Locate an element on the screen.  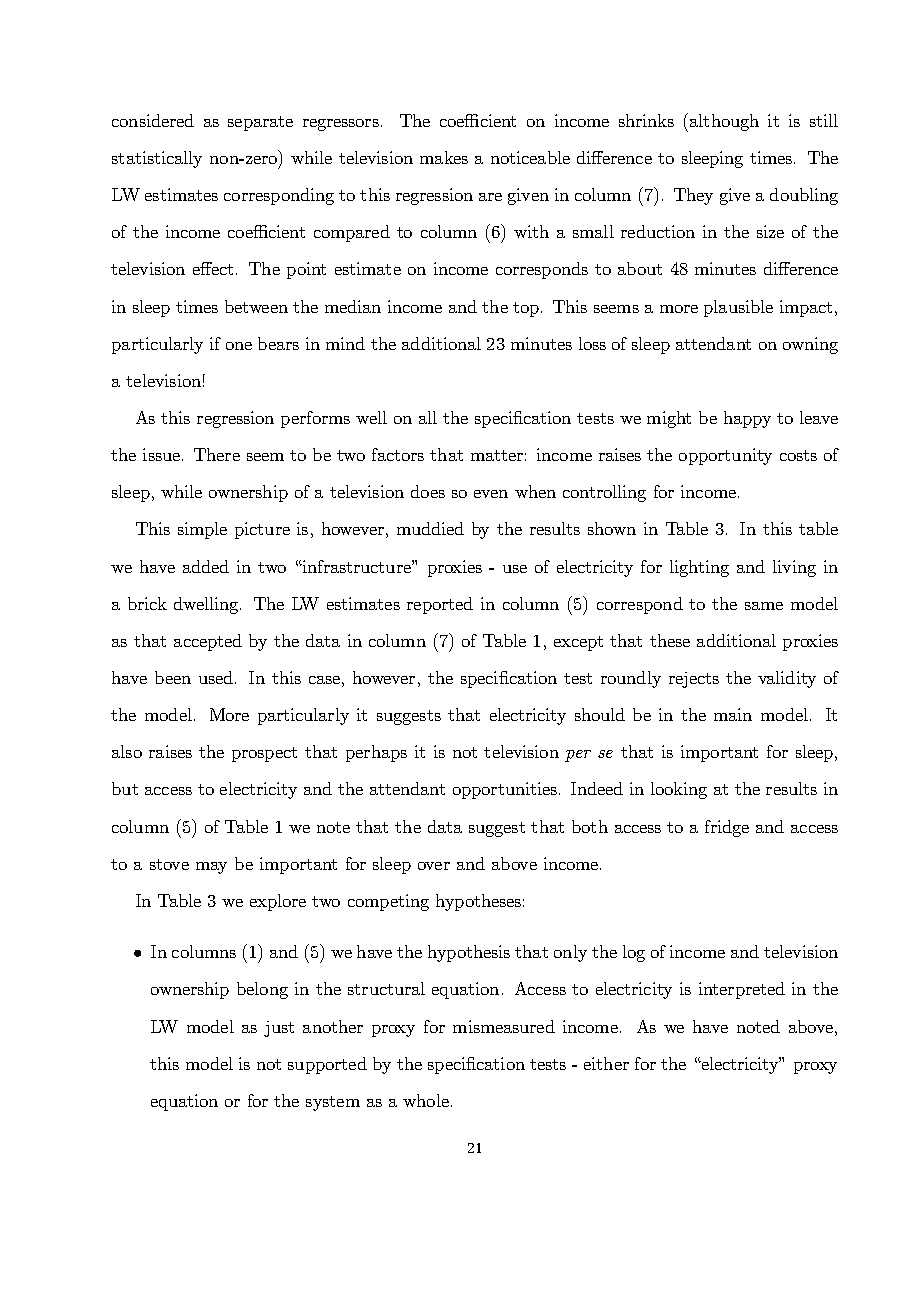
over is located at coordinates (434, 866).
